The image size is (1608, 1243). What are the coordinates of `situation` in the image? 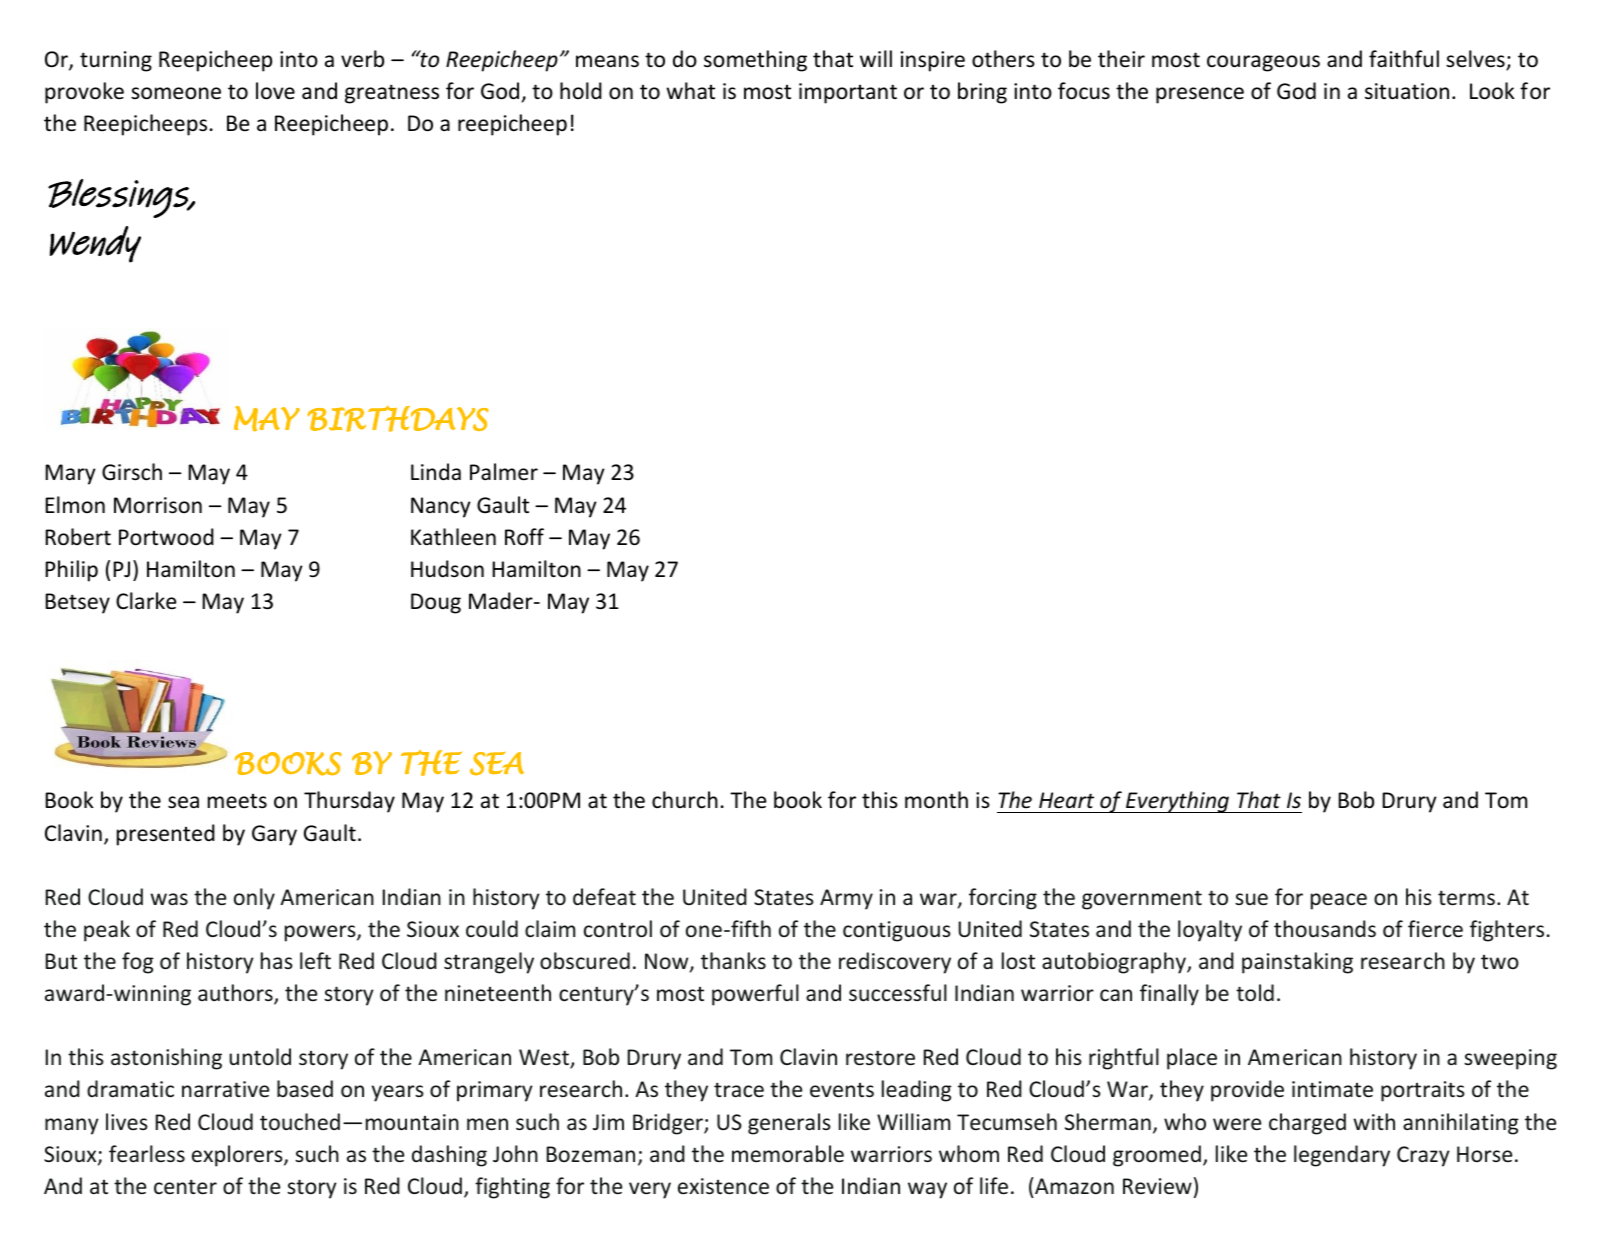 It's located at (1407, 91).
